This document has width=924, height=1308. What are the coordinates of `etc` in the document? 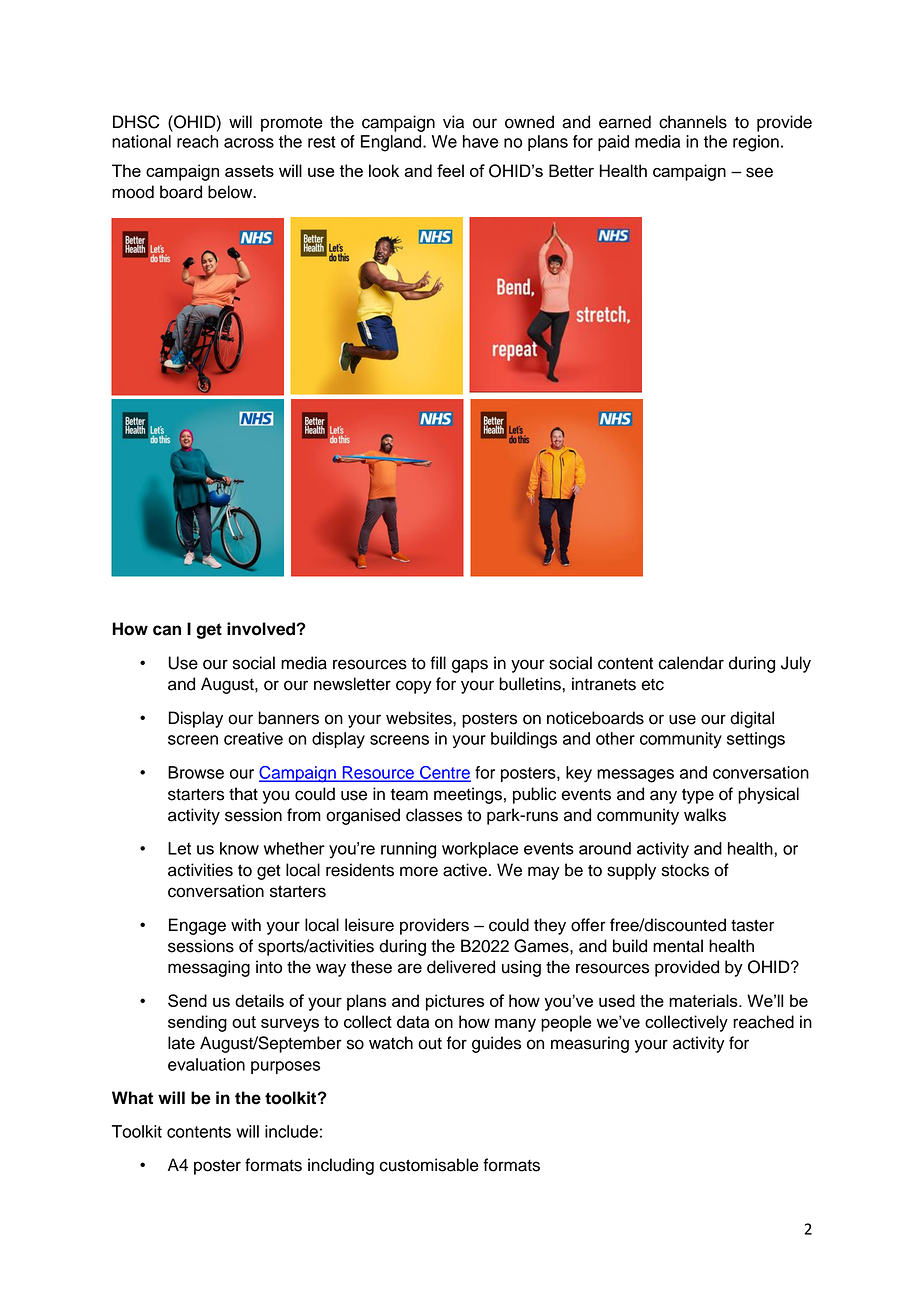 It's located at (652, 685).
